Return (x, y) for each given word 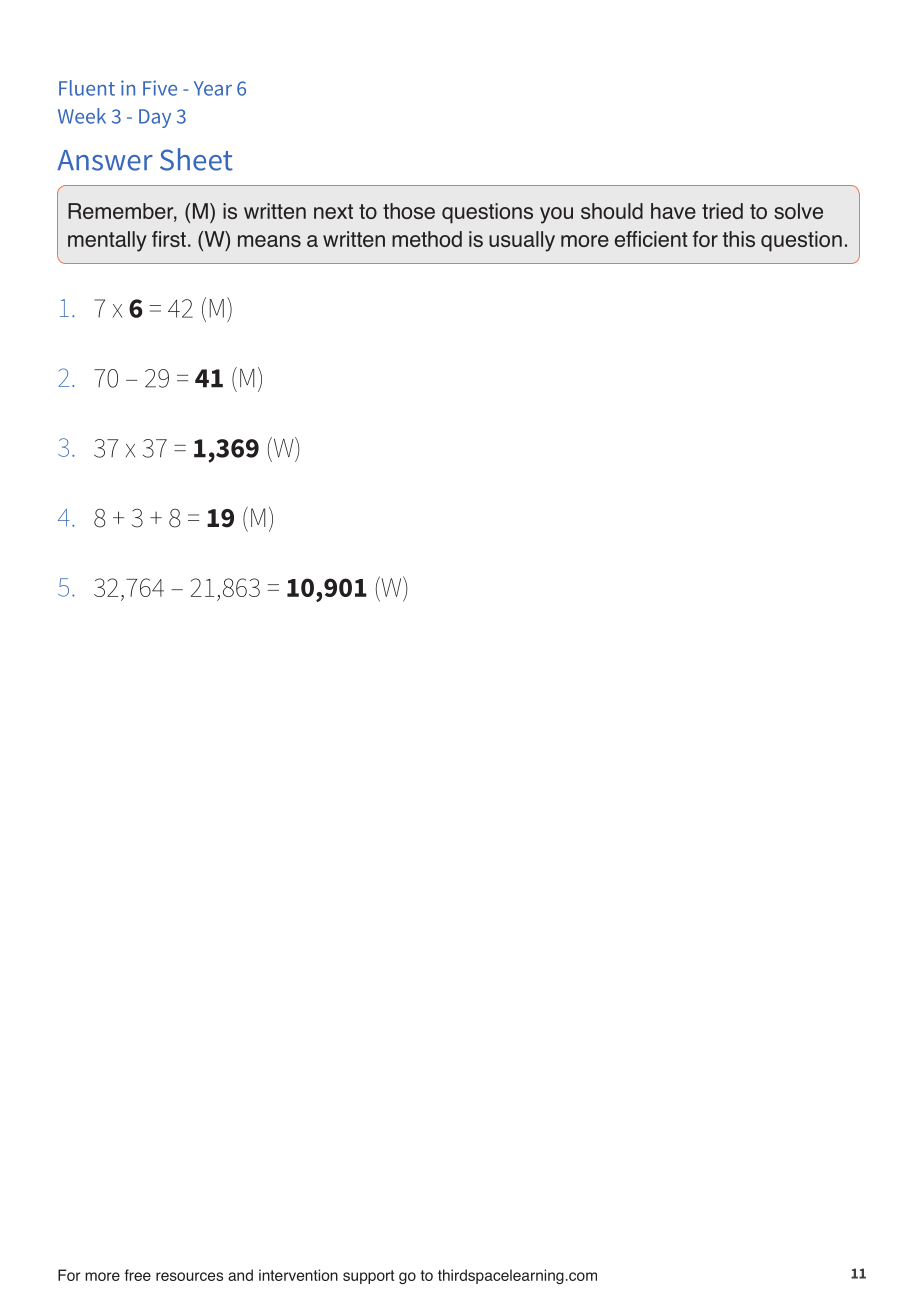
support (368, 1277)
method (427, 239)
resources (189, 1276)
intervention (298, 1275)
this (739, 239)
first (169, 239)
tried (722, 211)
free (138, 1275)
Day (155, 118)
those (409, 211)
